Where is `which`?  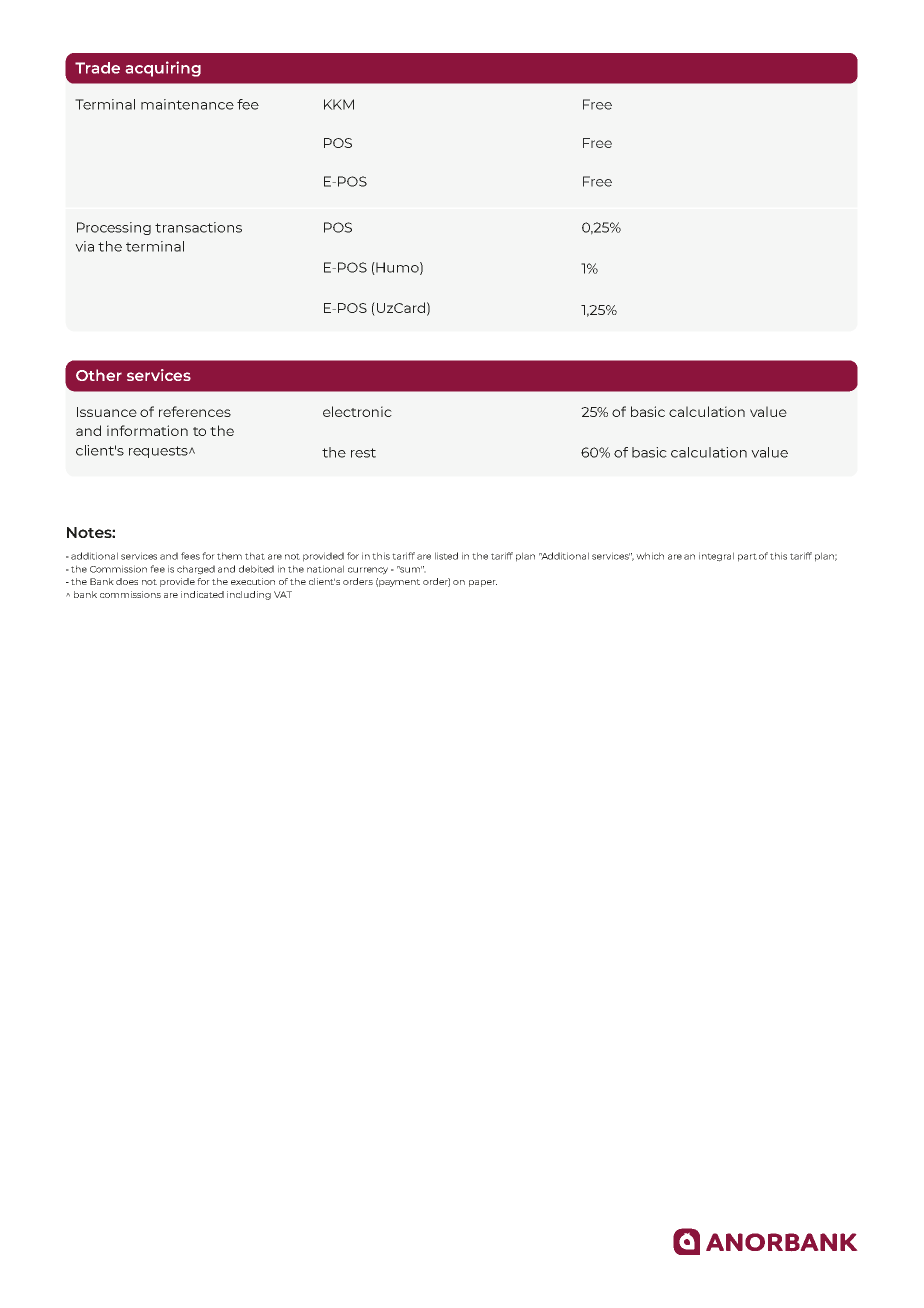 which is located at coordinates (650, 556).
